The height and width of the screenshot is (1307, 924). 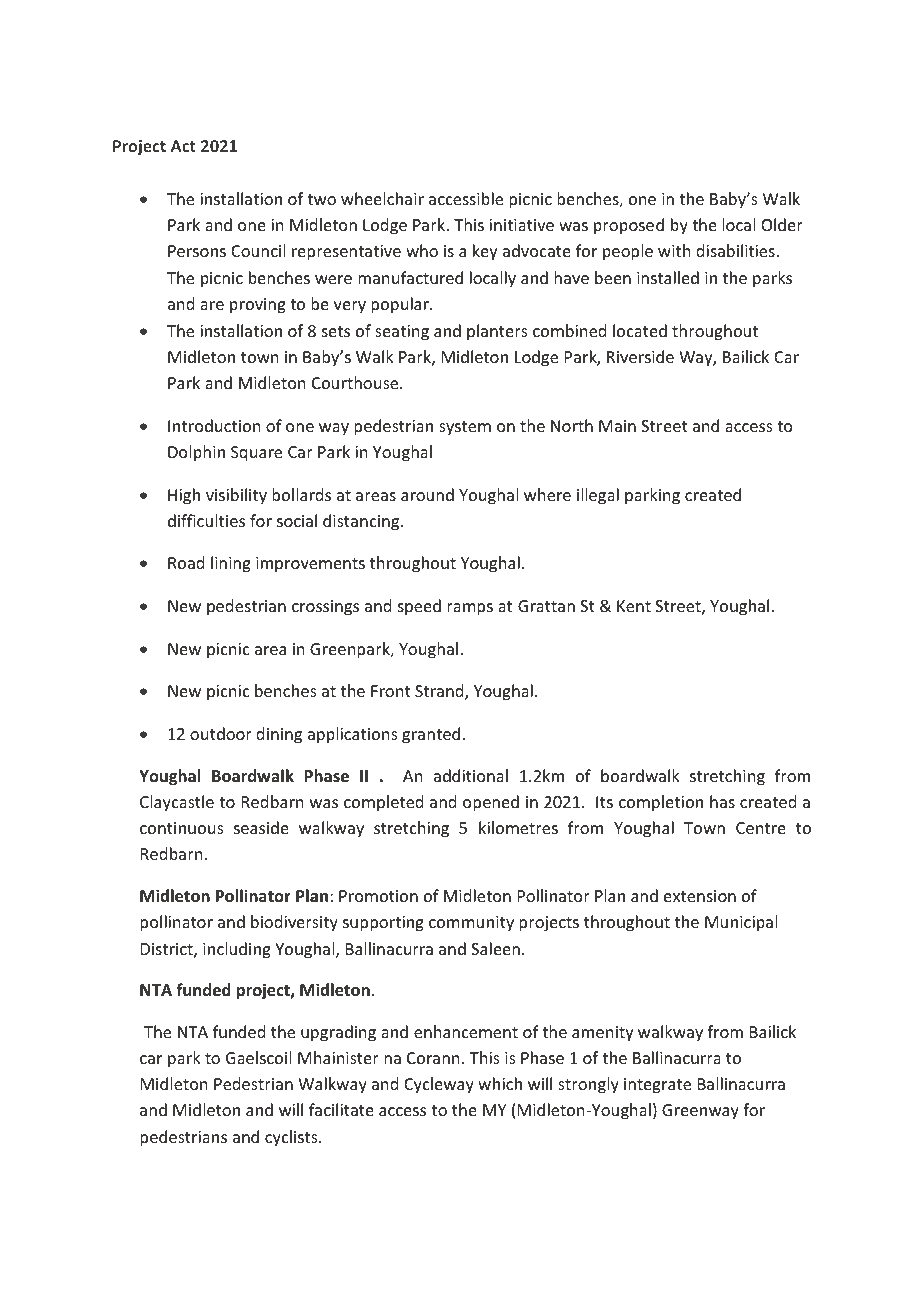 What do you see at coordinates (634, 606) in the screenshot?
I see `Kent` at bounding box center [634, 606].
